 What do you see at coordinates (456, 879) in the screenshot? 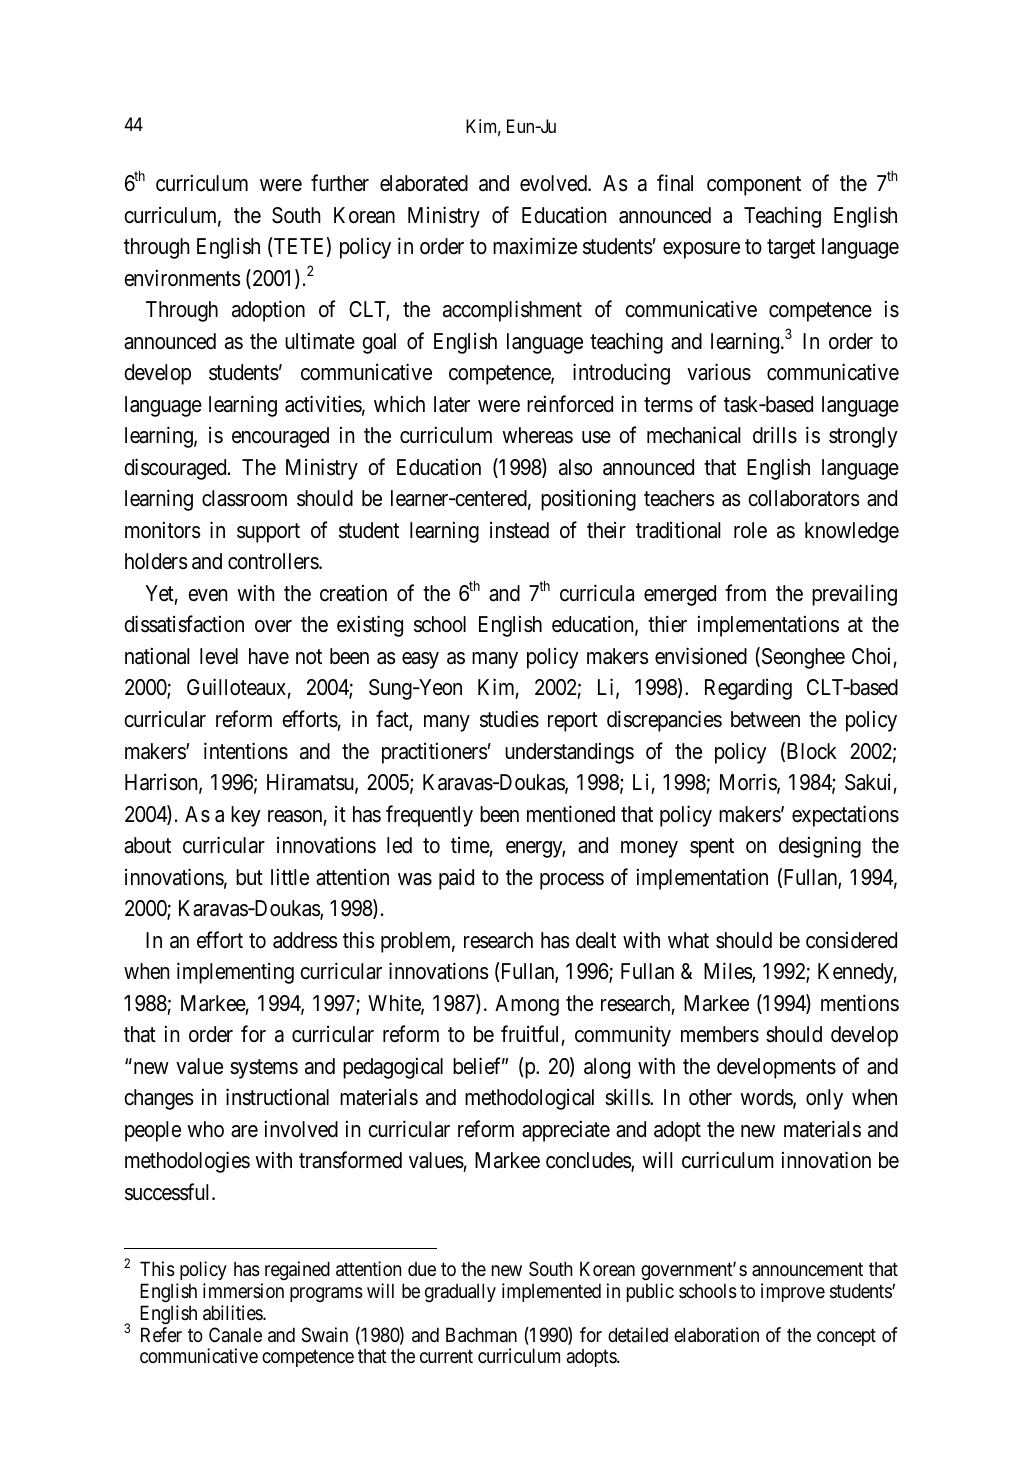
I see `paid` at bounding box center [456, 879].
